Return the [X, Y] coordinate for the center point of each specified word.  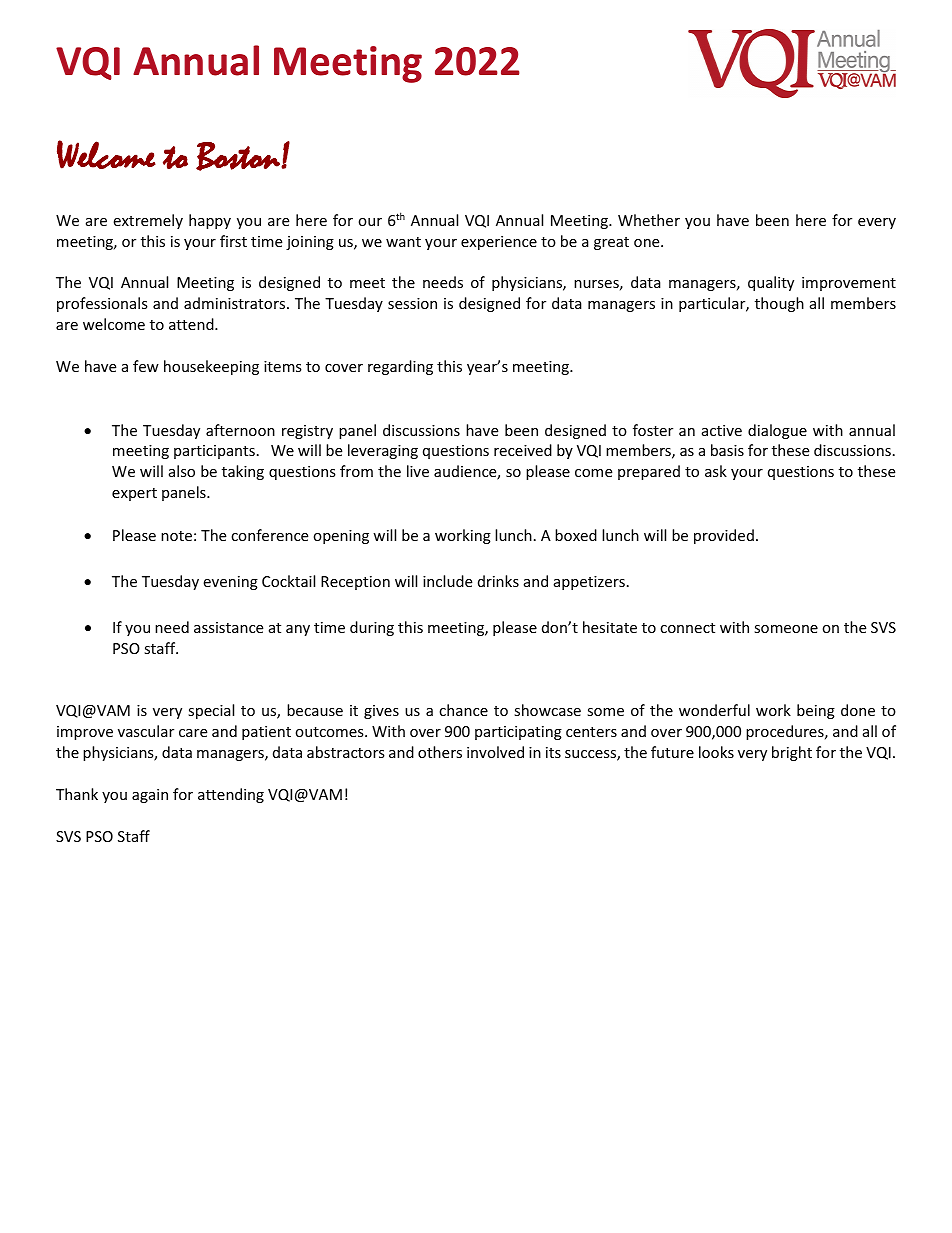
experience [499, 243]
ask [716, 471]
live [418, 471]
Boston [239, 156]
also [182, 471]
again [150, 796]
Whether [649, 220]
